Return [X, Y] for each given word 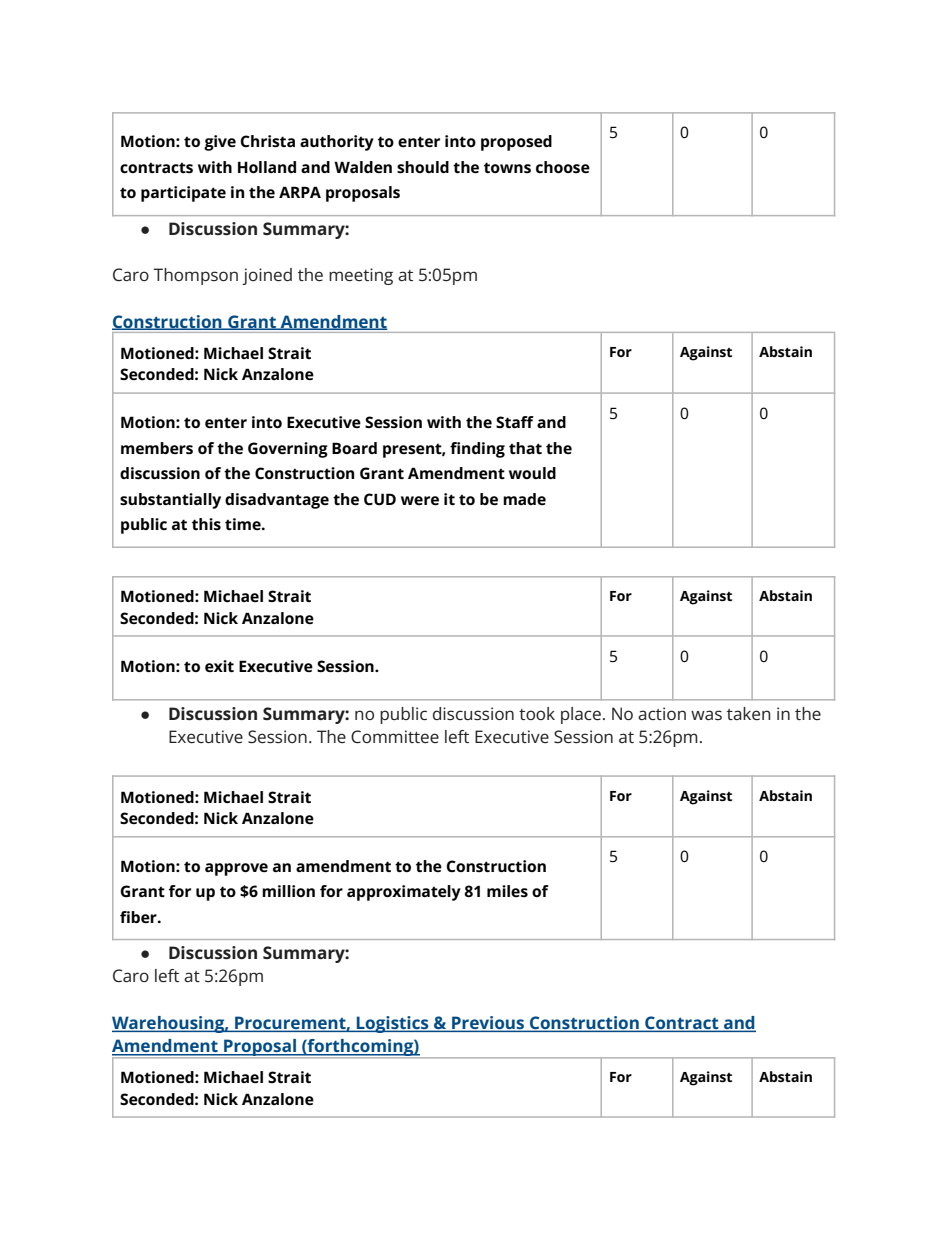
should [423, 167]
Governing [288, 450]
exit [219, 666]
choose [563, 167]
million [288, 891]
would [532, 473]
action [662, 713]
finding [477, 450]
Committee [395, 737]
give [220, 143]
